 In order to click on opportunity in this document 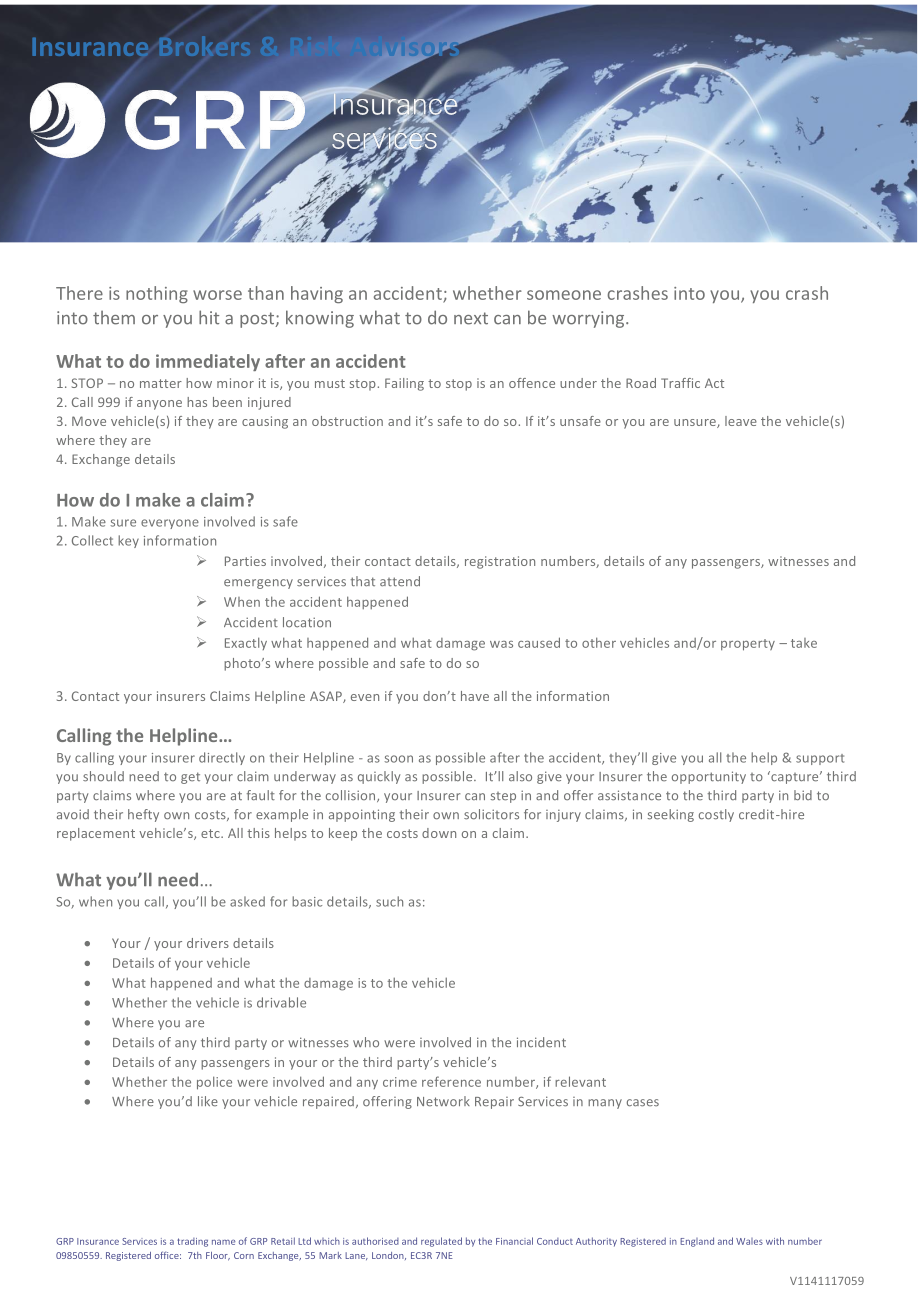, I will do `click(709, 777)`.
